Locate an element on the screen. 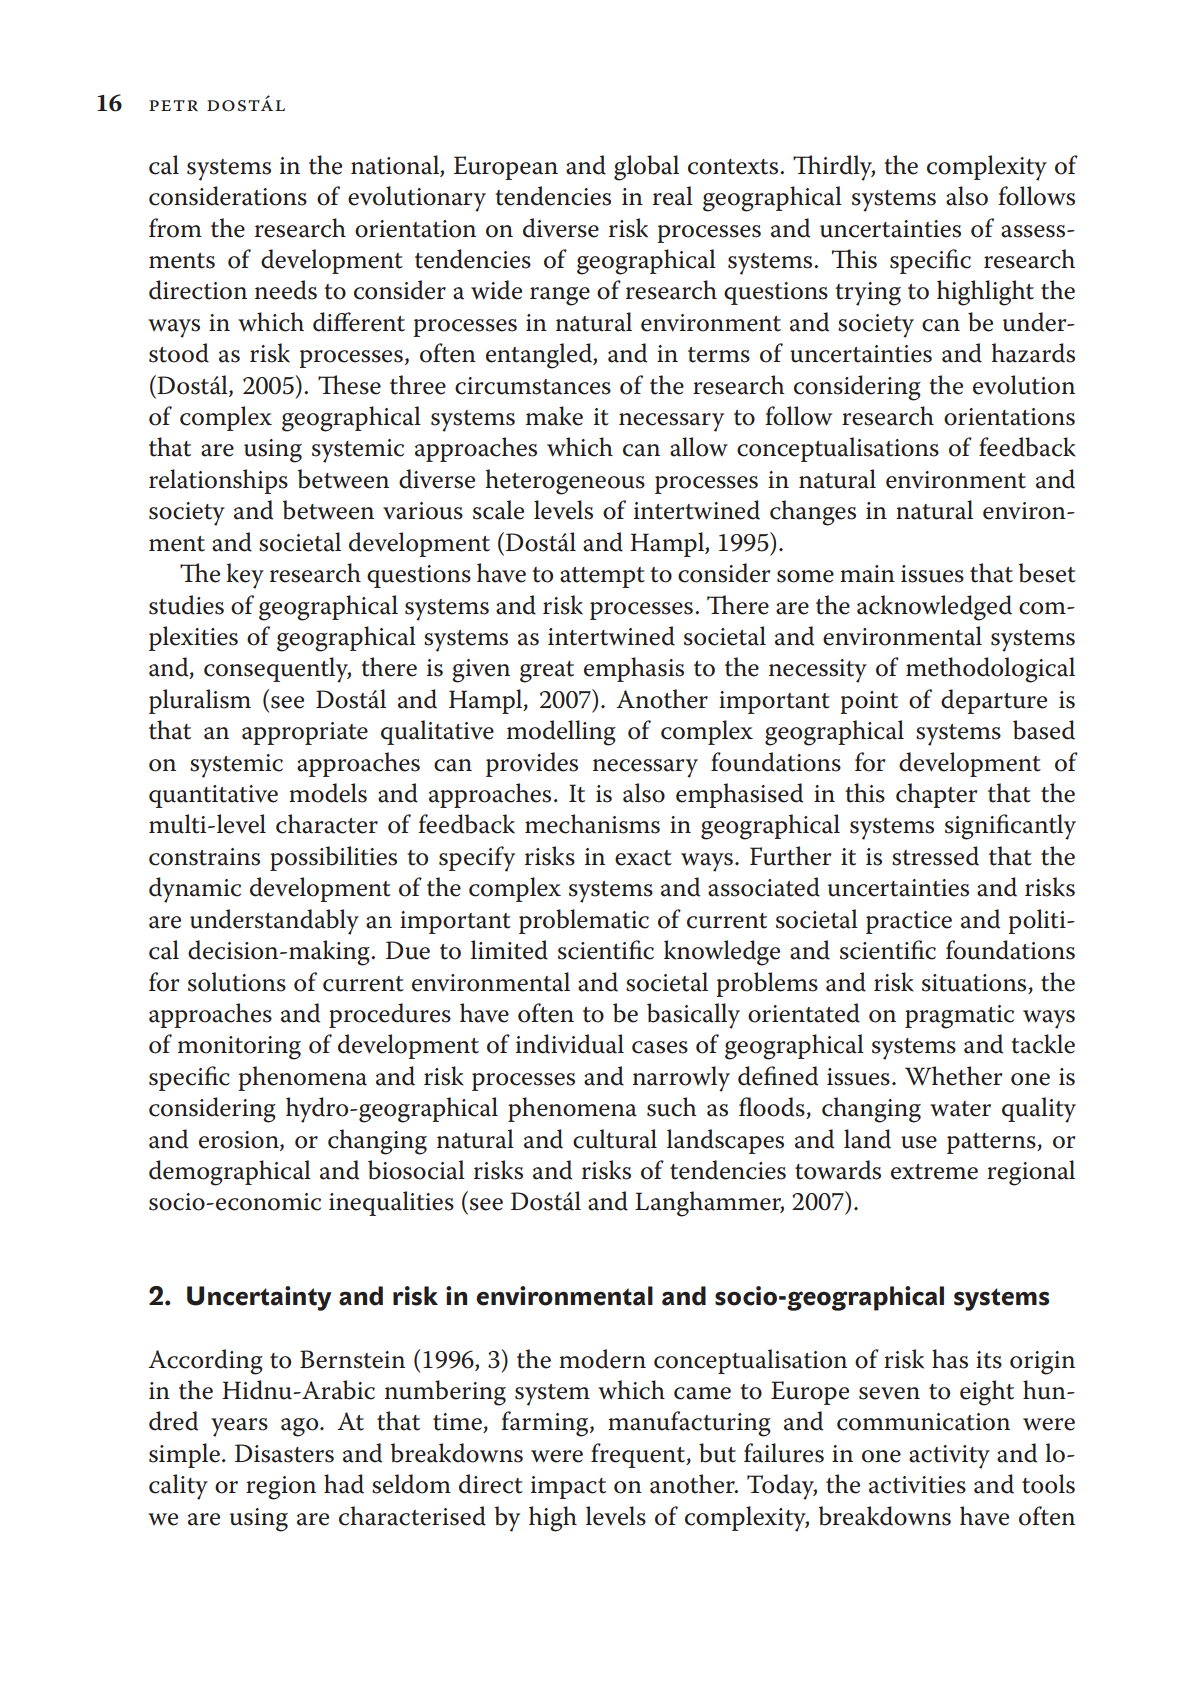  trying is located at coordinates (868, 294).
